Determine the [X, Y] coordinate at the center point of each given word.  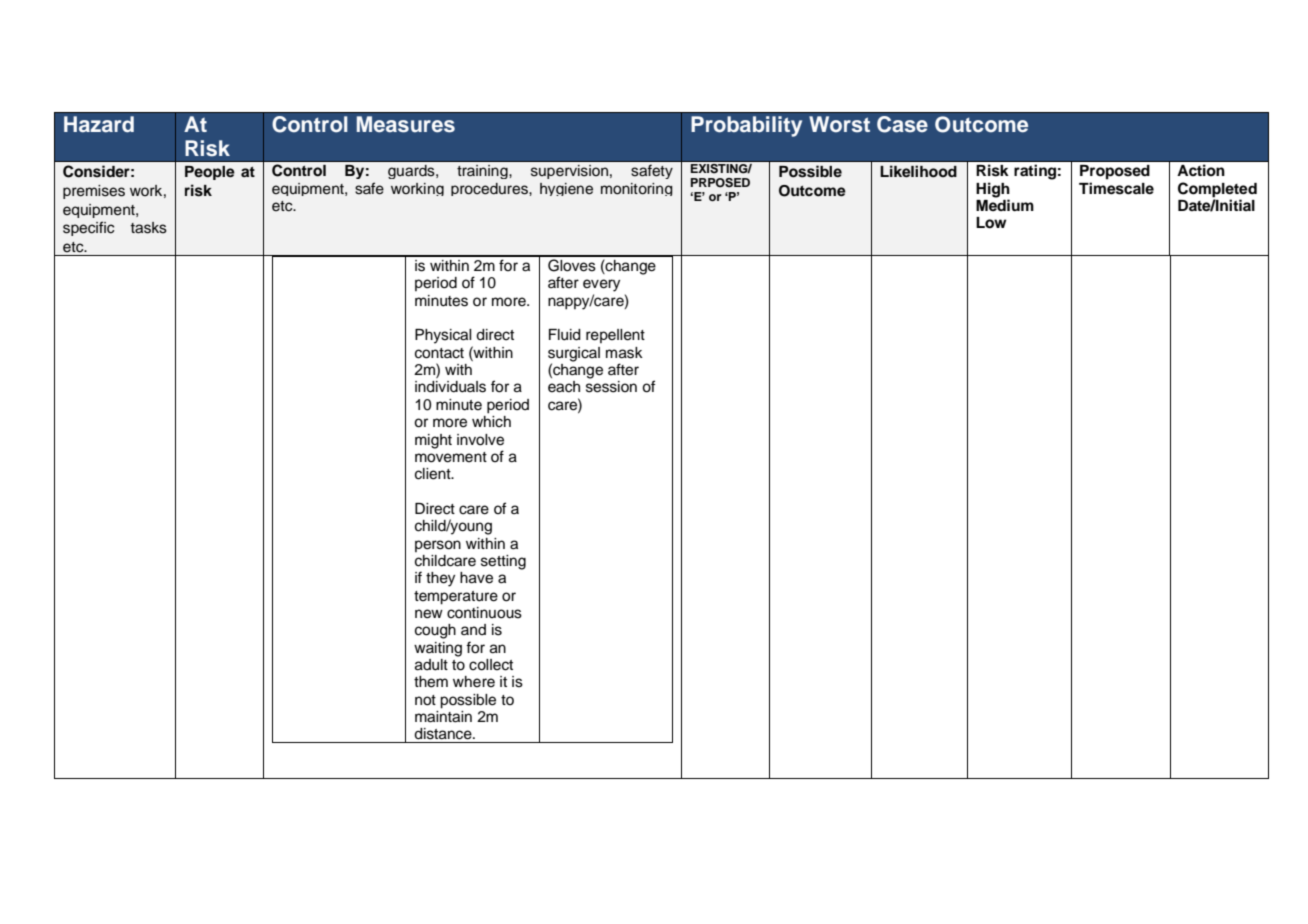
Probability [746, 126]
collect [491, 665]
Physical [443, 336]
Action [1201, 170]
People [210, 173]
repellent [615, 336]
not [425, 700]
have [476, 578]
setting [503, 562]
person [438, 546]
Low [991, 223]
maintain [443, 717]
